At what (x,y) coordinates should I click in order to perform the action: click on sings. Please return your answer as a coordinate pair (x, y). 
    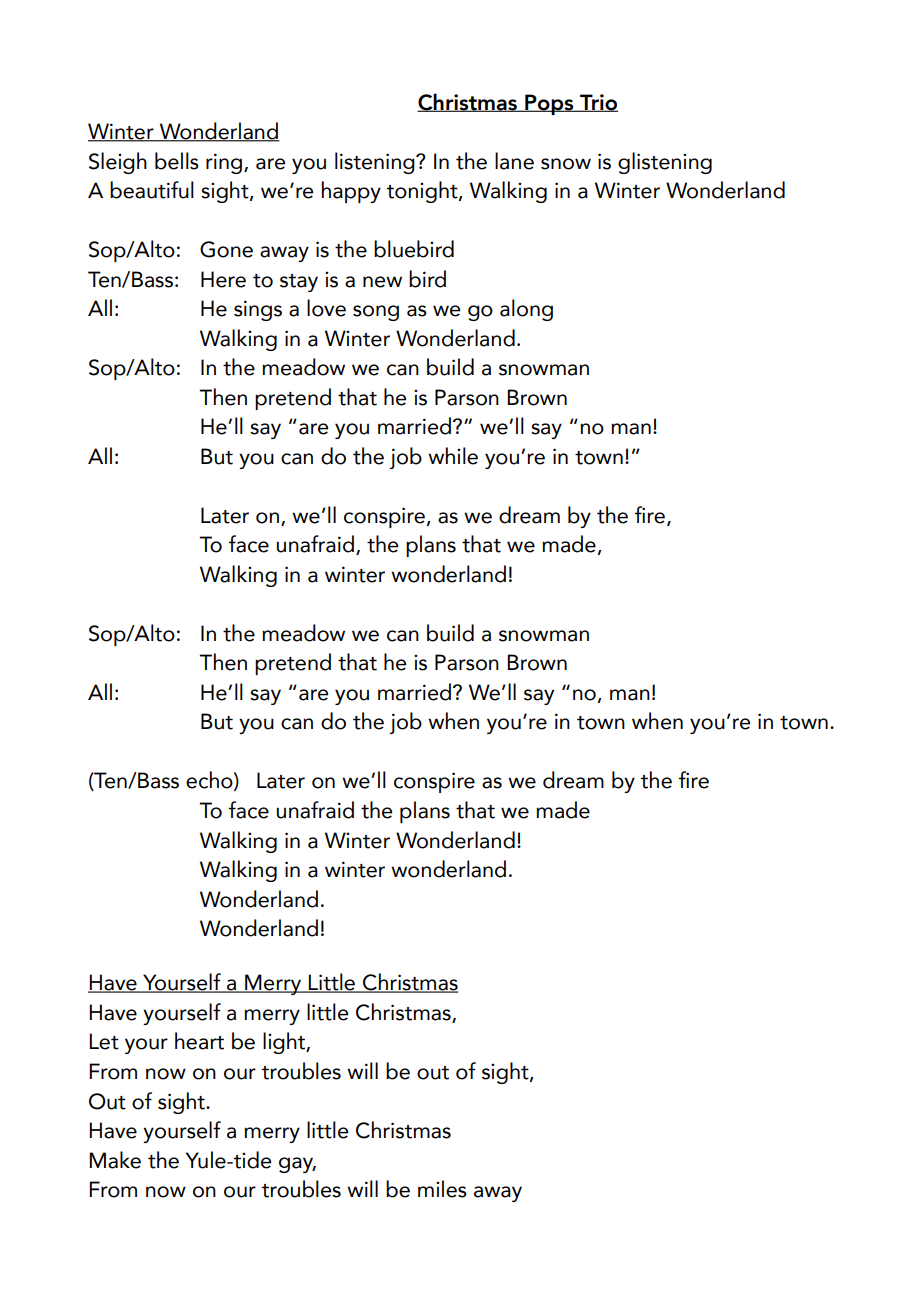
    Looking at the image, I should click on (258, 310).
